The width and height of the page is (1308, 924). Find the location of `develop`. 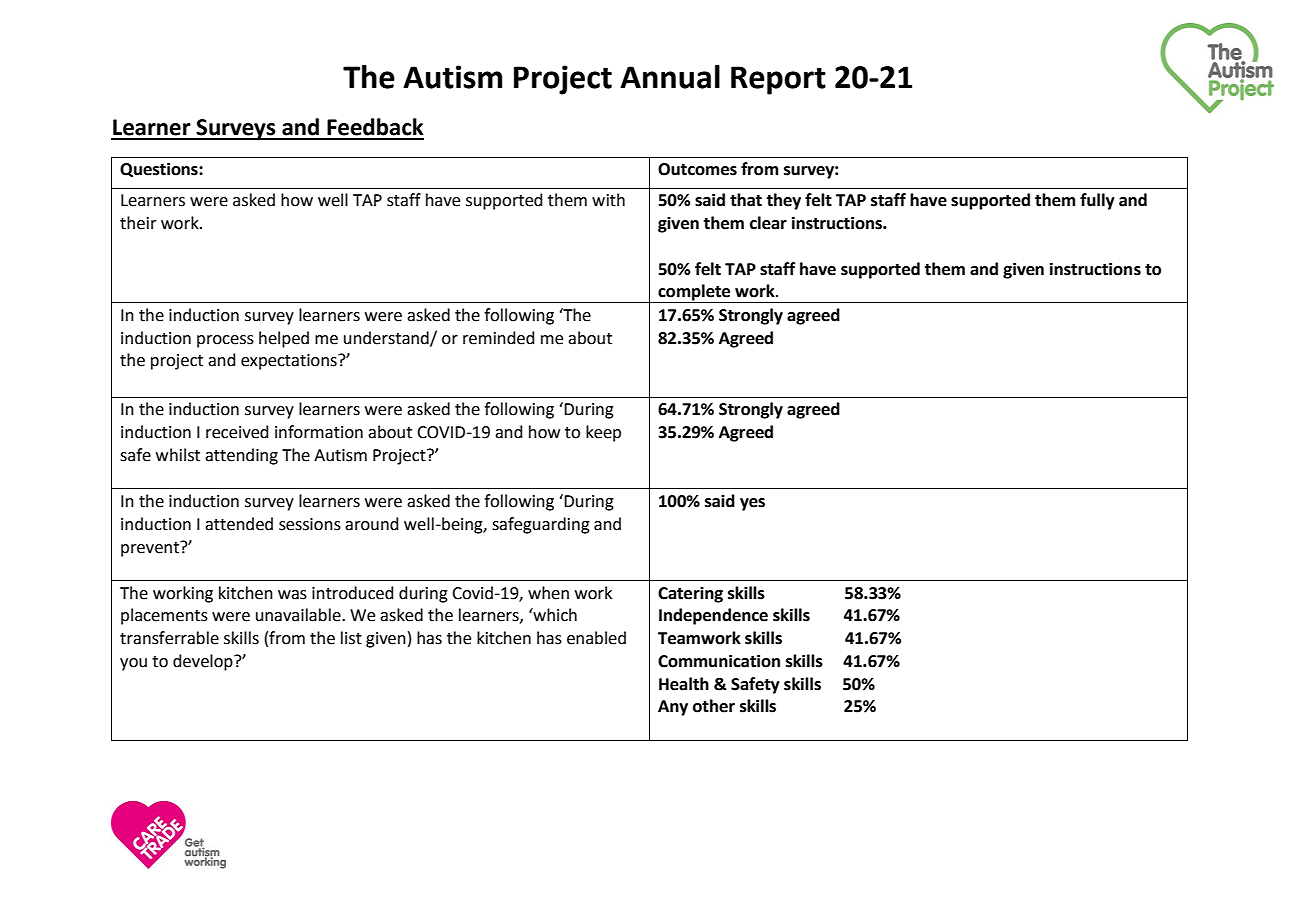

develop is located at coordinates (204, 662).
